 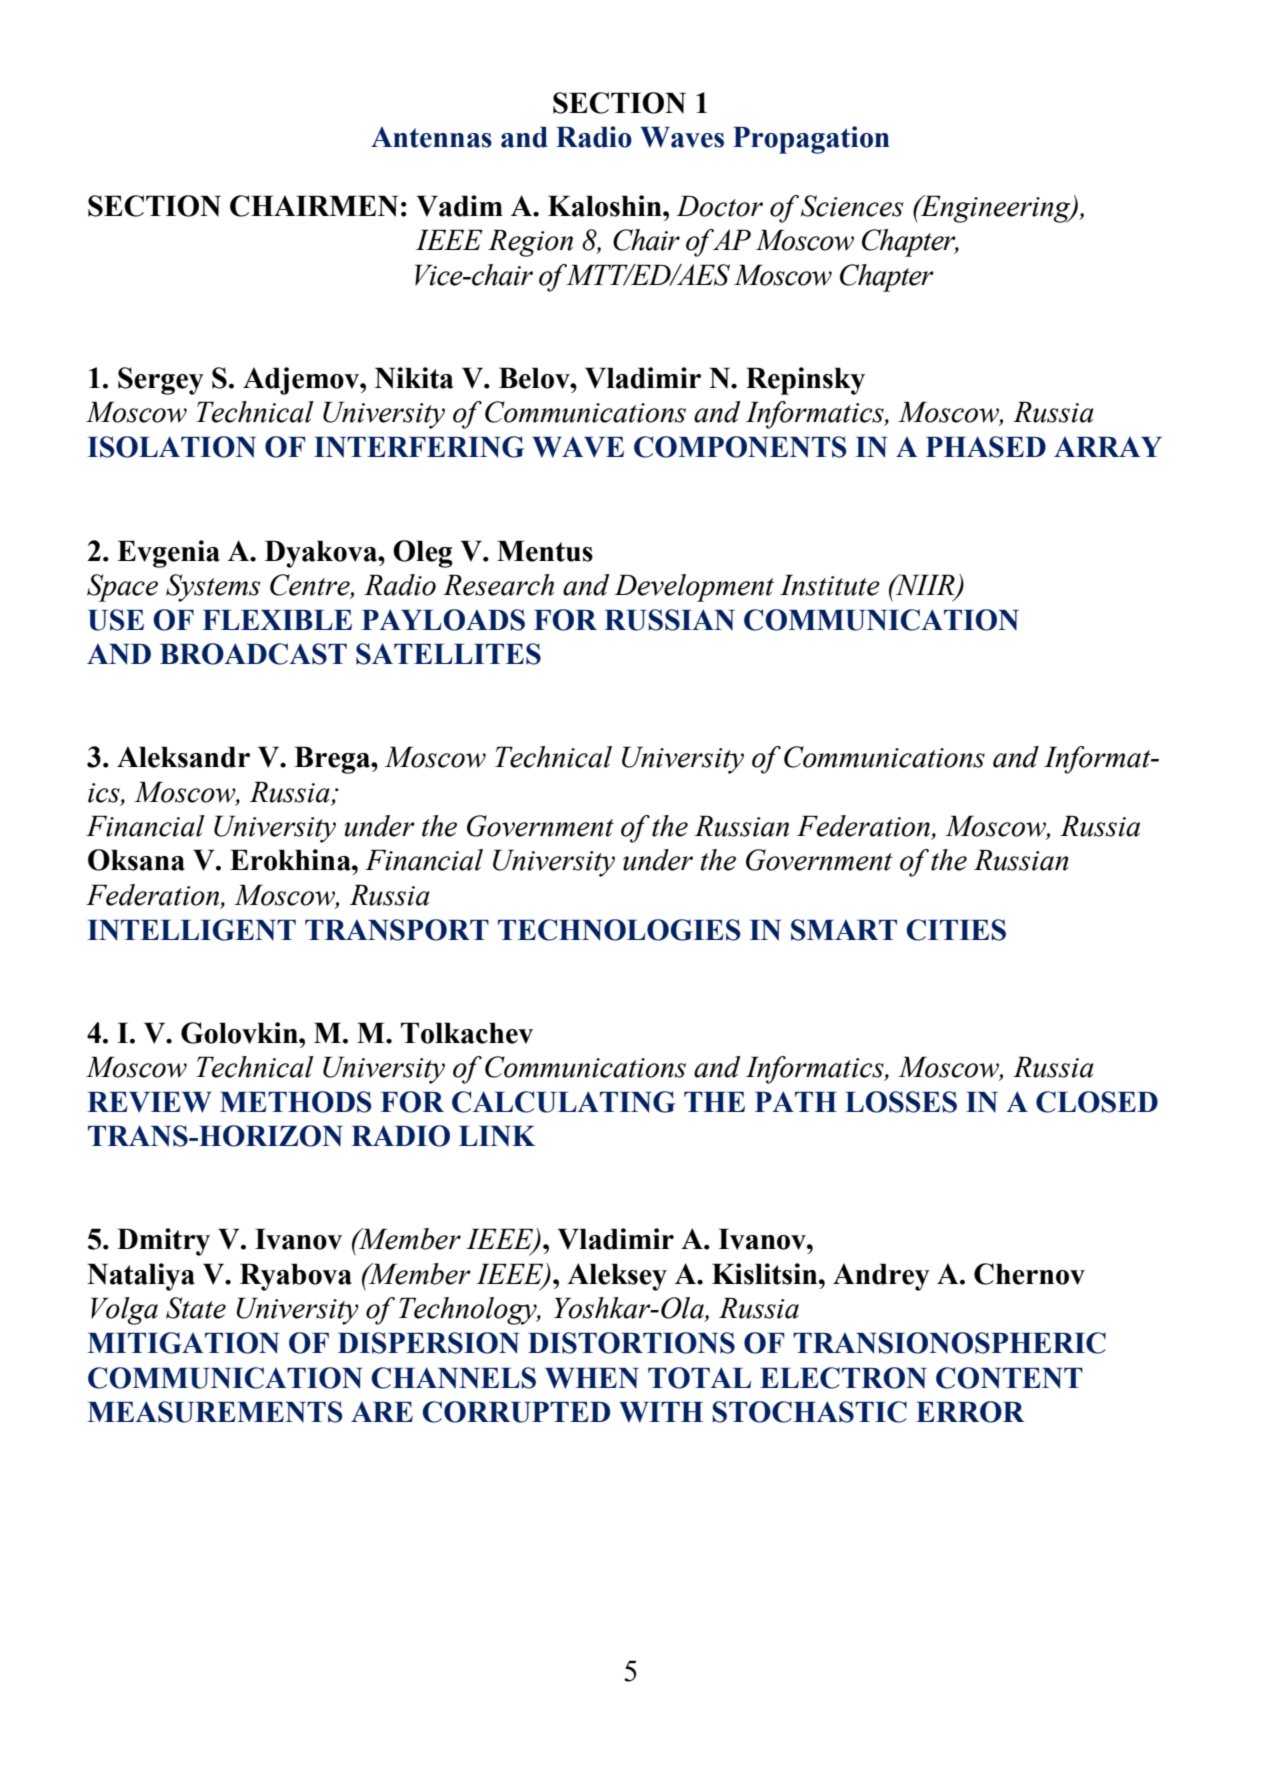 What do you see at coordinates (183, 757) in the image?
I see `Aleksandr` at bounding box center [183, 757].
